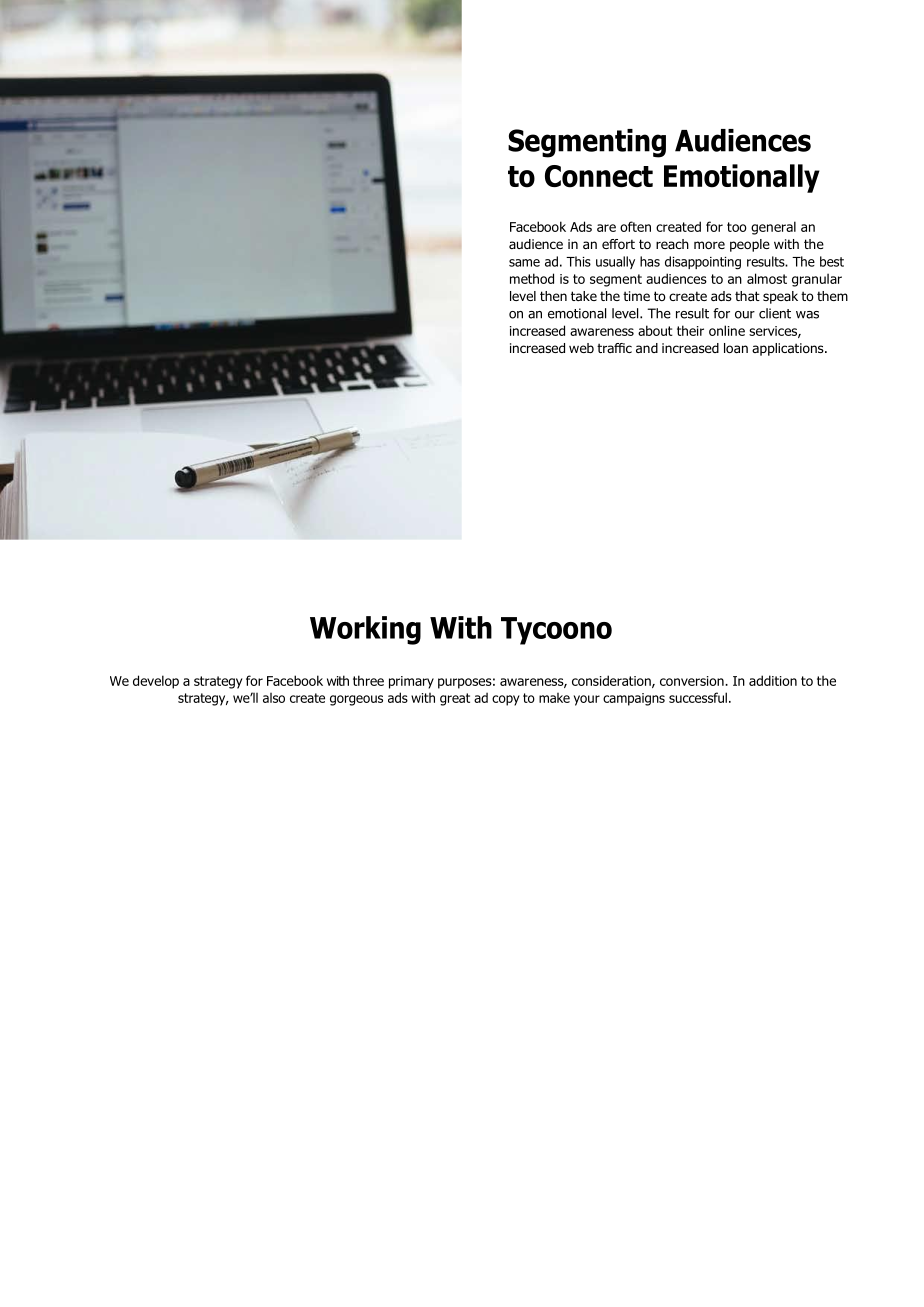  I want to click on then, so click(553, 296).
